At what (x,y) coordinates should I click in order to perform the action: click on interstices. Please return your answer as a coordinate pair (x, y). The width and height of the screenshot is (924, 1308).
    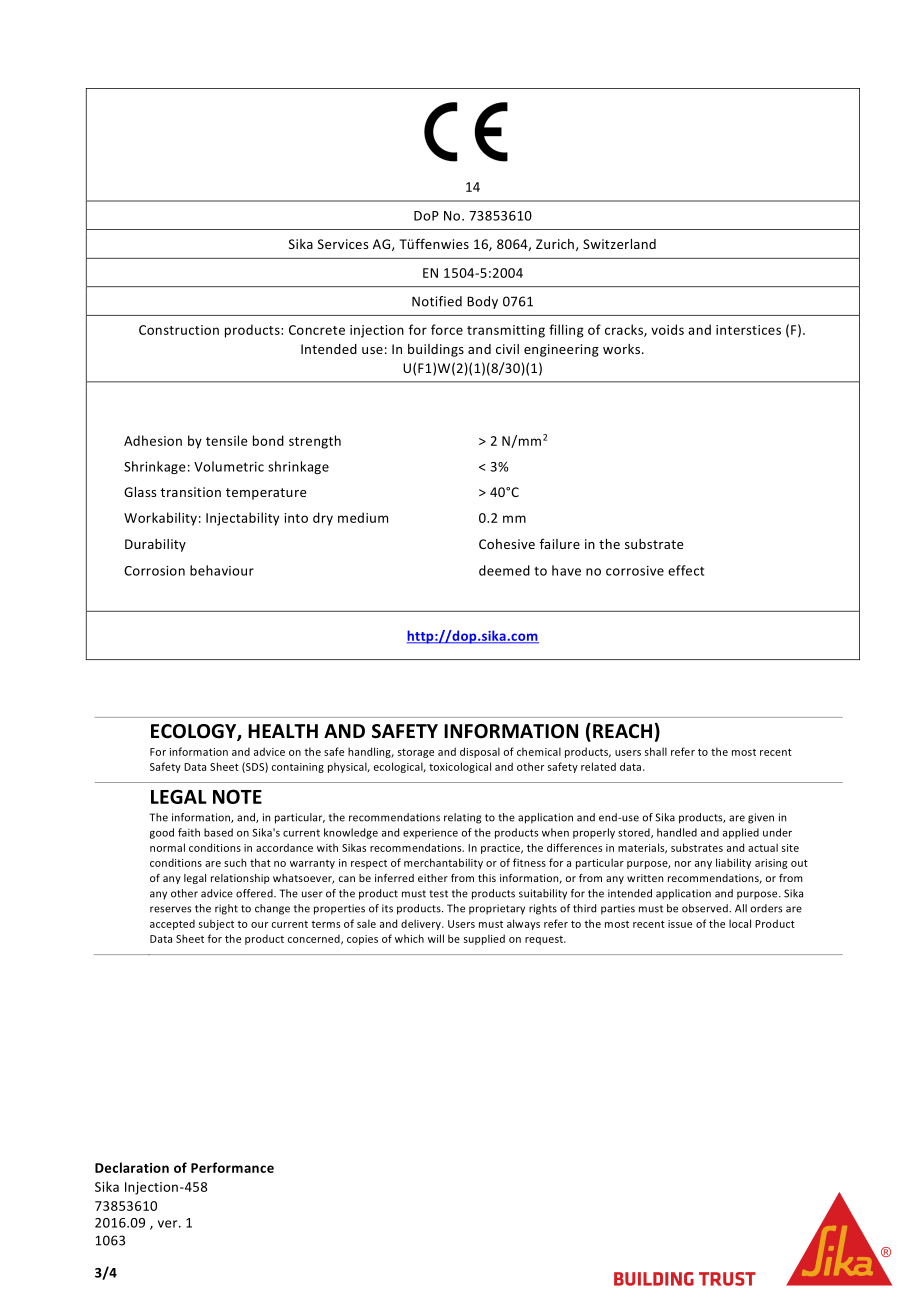
    Looking at the image, I should click on (748, 330).
